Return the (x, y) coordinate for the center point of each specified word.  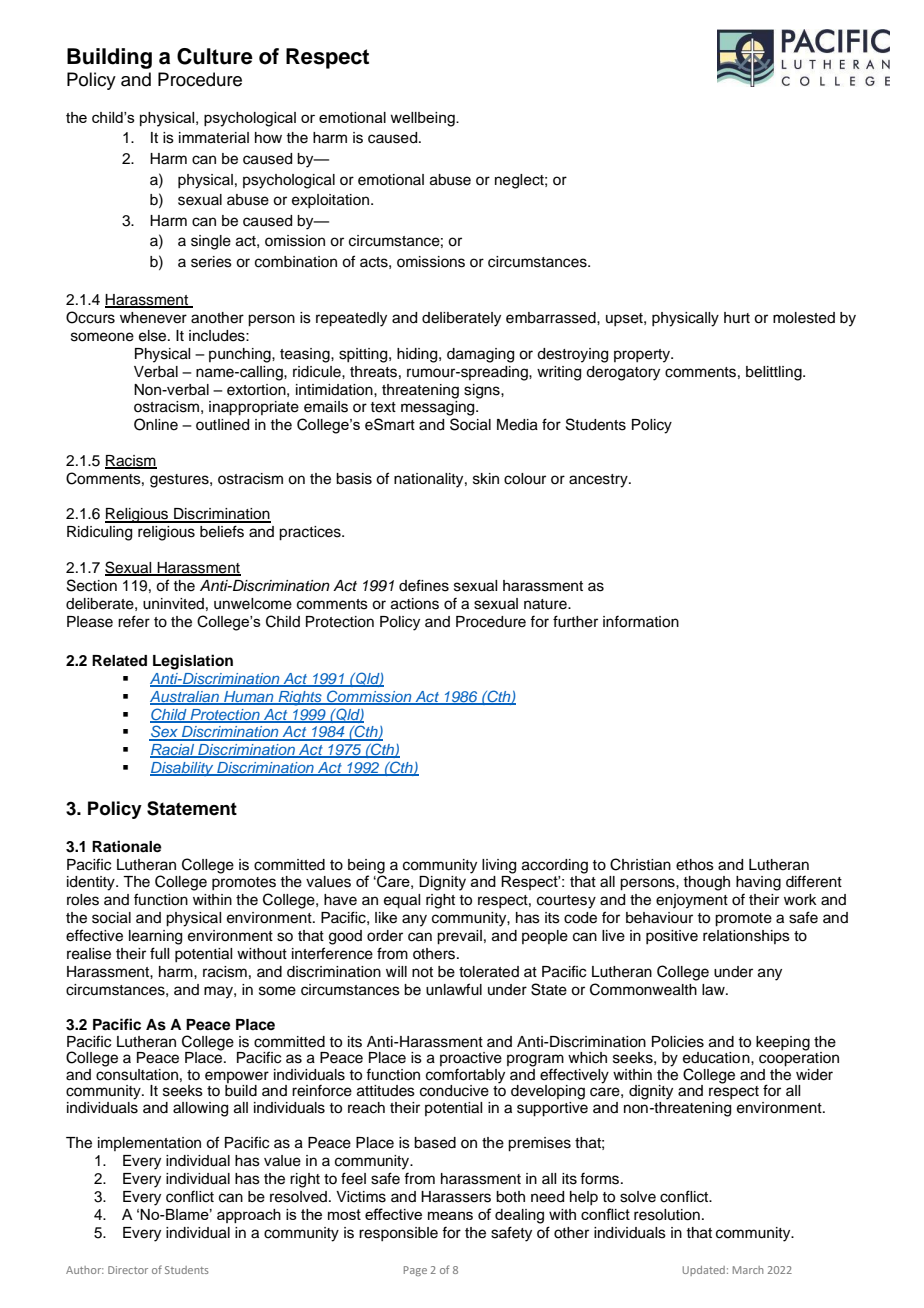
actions (415, 604)
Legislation (193, 662)
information (641, 621)
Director (128, 1270)
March (748, 1270)
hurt (737, 317)
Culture (215, 56)
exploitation (332, 201)
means (450, 1215)
